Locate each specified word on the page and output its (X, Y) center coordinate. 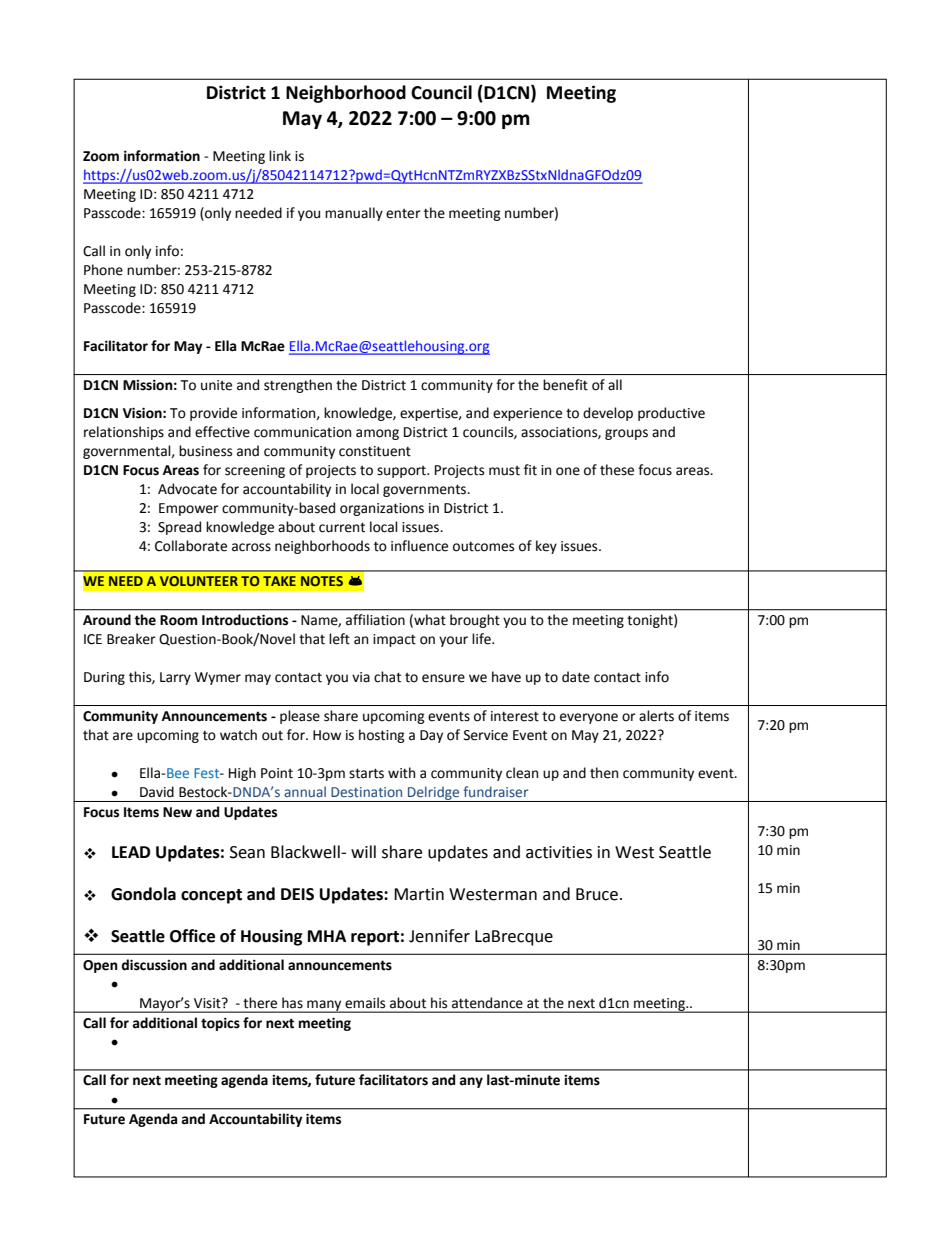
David (157, 792)
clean (522, 773)
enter (403, 214)
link (280, 155)
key (546, 547)
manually (354, 214)
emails (365, 1003)
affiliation (375, 620)
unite (216, 385)
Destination (366, 792)
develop (608, 414)
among (377, 434)
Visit (208, 1003)
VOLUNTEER (199, 581)
